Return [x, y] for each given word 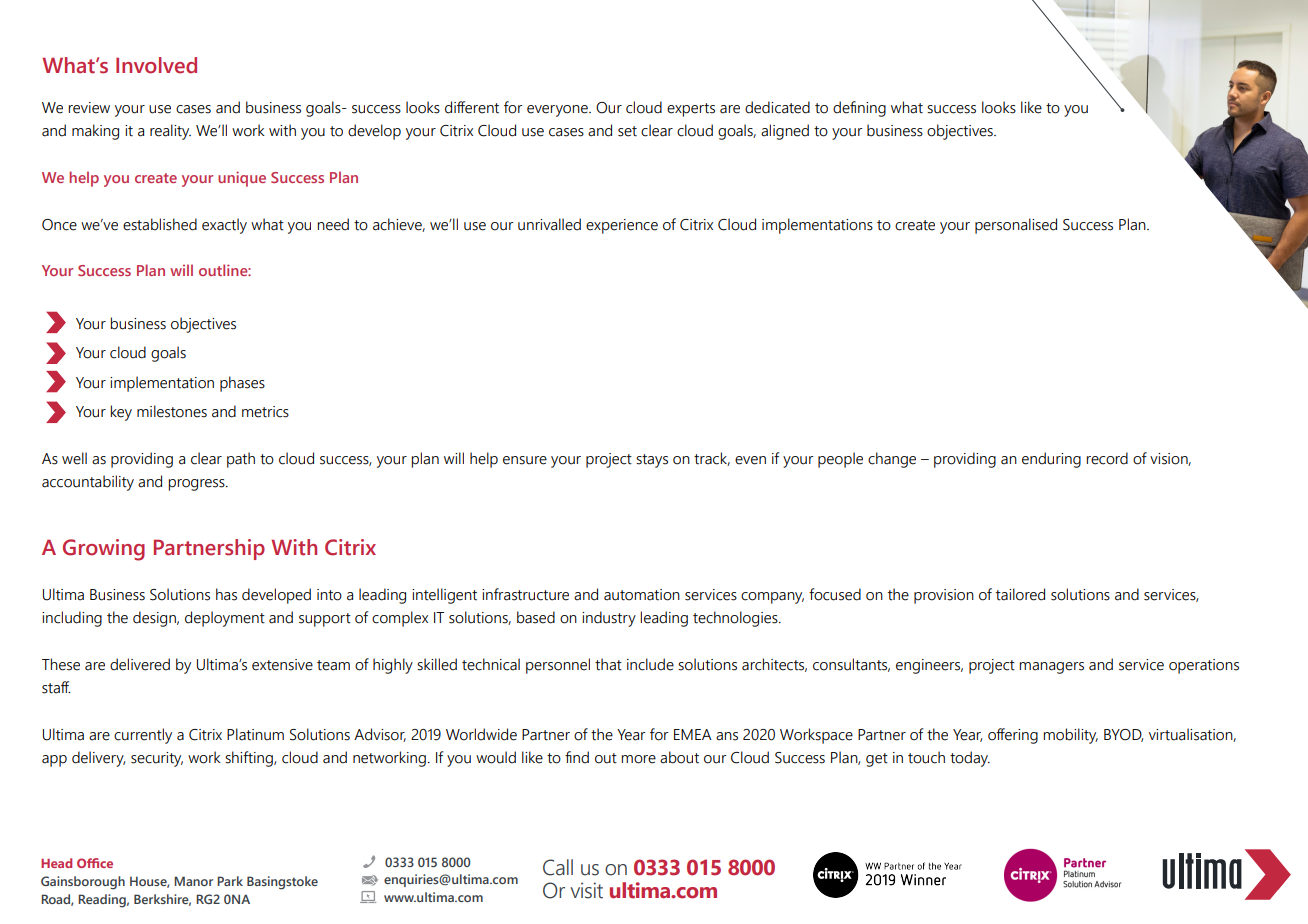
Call [558, 867]
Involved [156, 65]
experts [691, 110]
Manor [193, 881]
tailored [1020, 594]
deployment [225, 619]
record [1107, 458]
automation [642, 595]
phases [242, 384]
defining [859, 109]
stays [652, 461]
